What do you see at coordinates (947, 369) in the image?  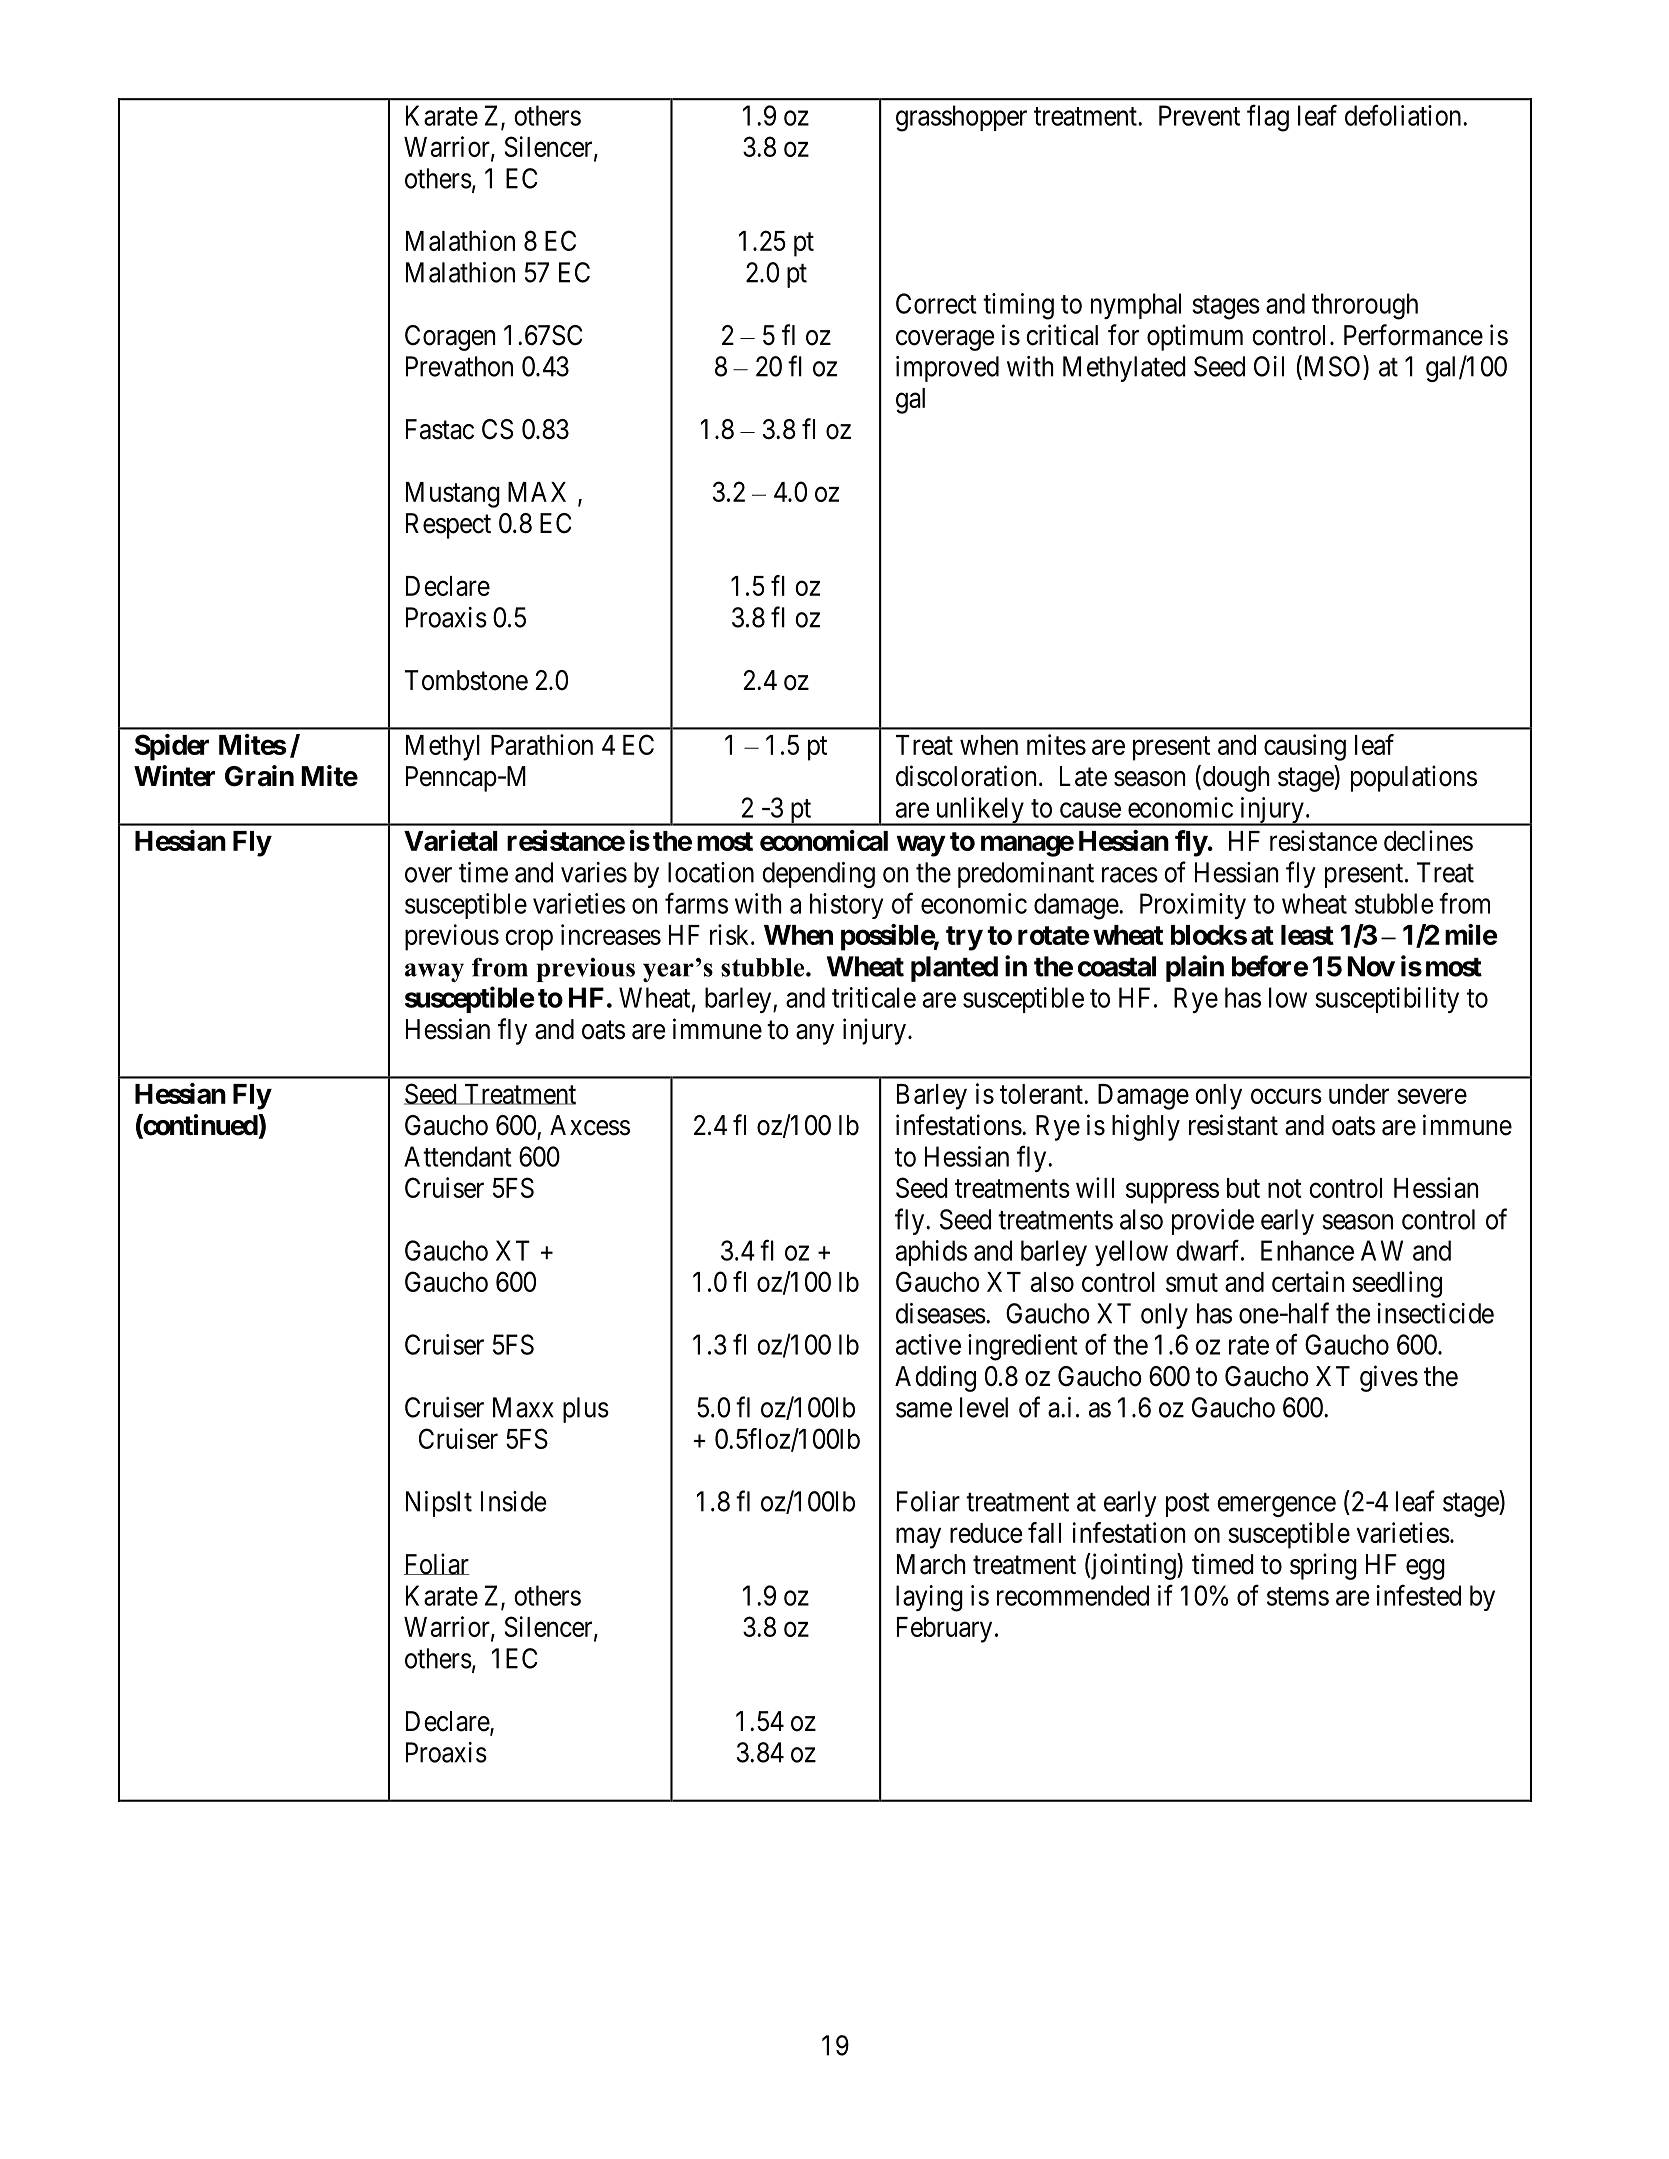 I see `improved` at bounding box center [947, 369].
